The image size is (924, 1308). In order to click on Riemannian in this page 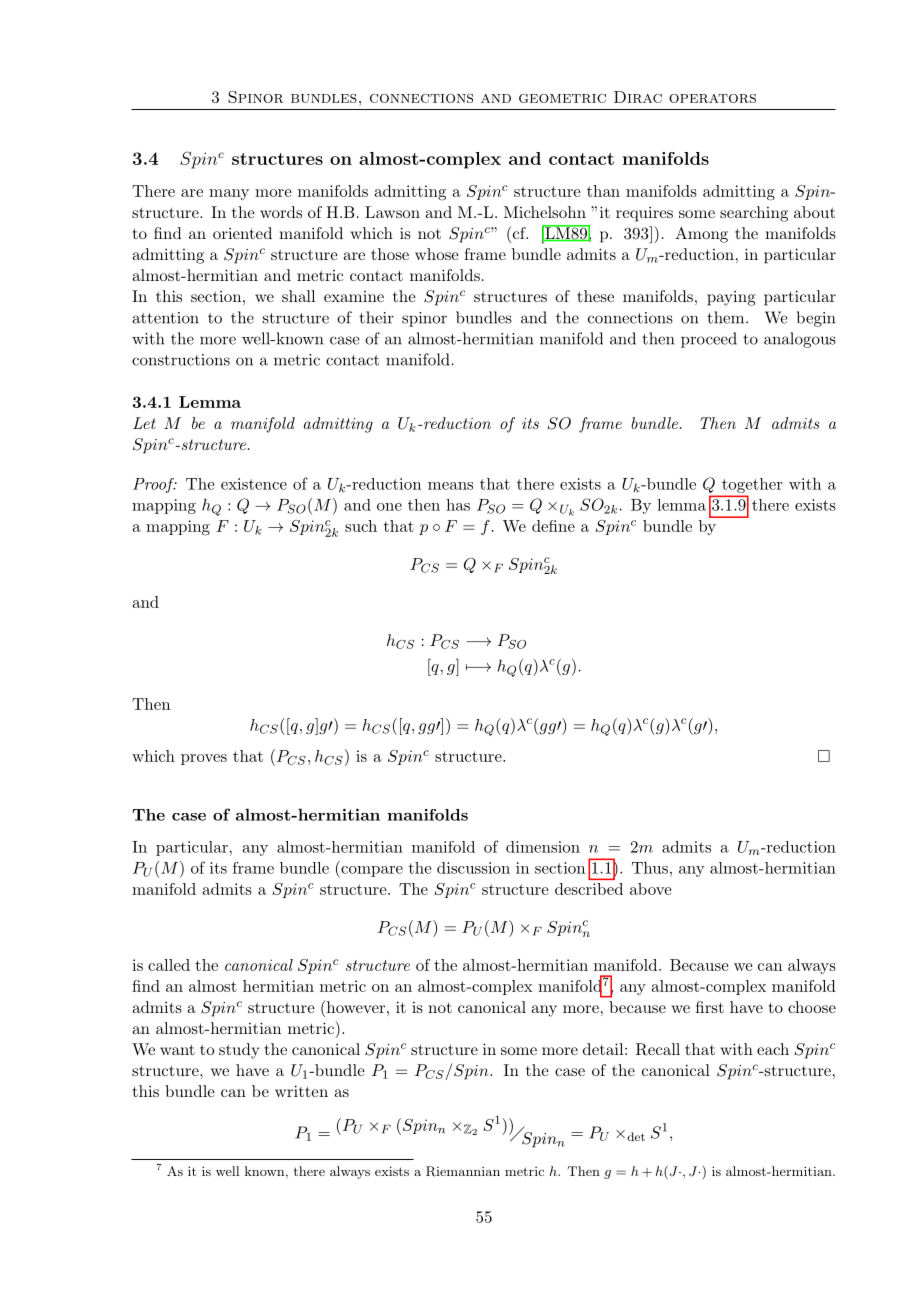, I will do `click(463, 1171)`.
